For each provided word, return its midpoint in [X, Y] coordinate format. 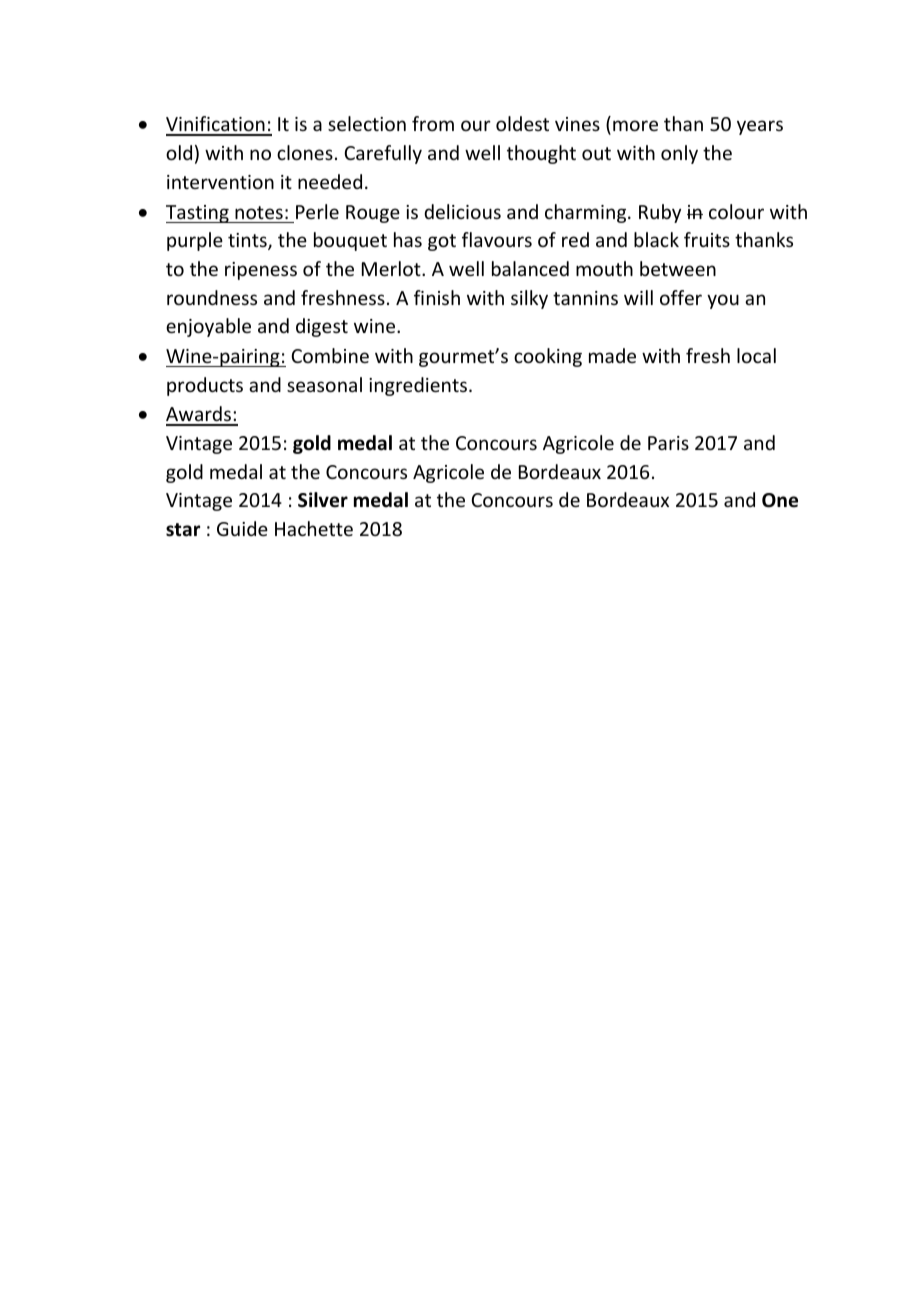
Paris [668, 443]
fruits [707, 239]
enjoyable [208, 327]
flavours [497, 239]
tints [248, 241]
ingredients [418, 386]
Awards [199, 415]
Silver [323, 500]
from [433, 123]
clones [305, 152]
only [679, 154]
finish [437, 297]
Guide [242, 528]
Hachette [314, 528]
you [723, 301]
